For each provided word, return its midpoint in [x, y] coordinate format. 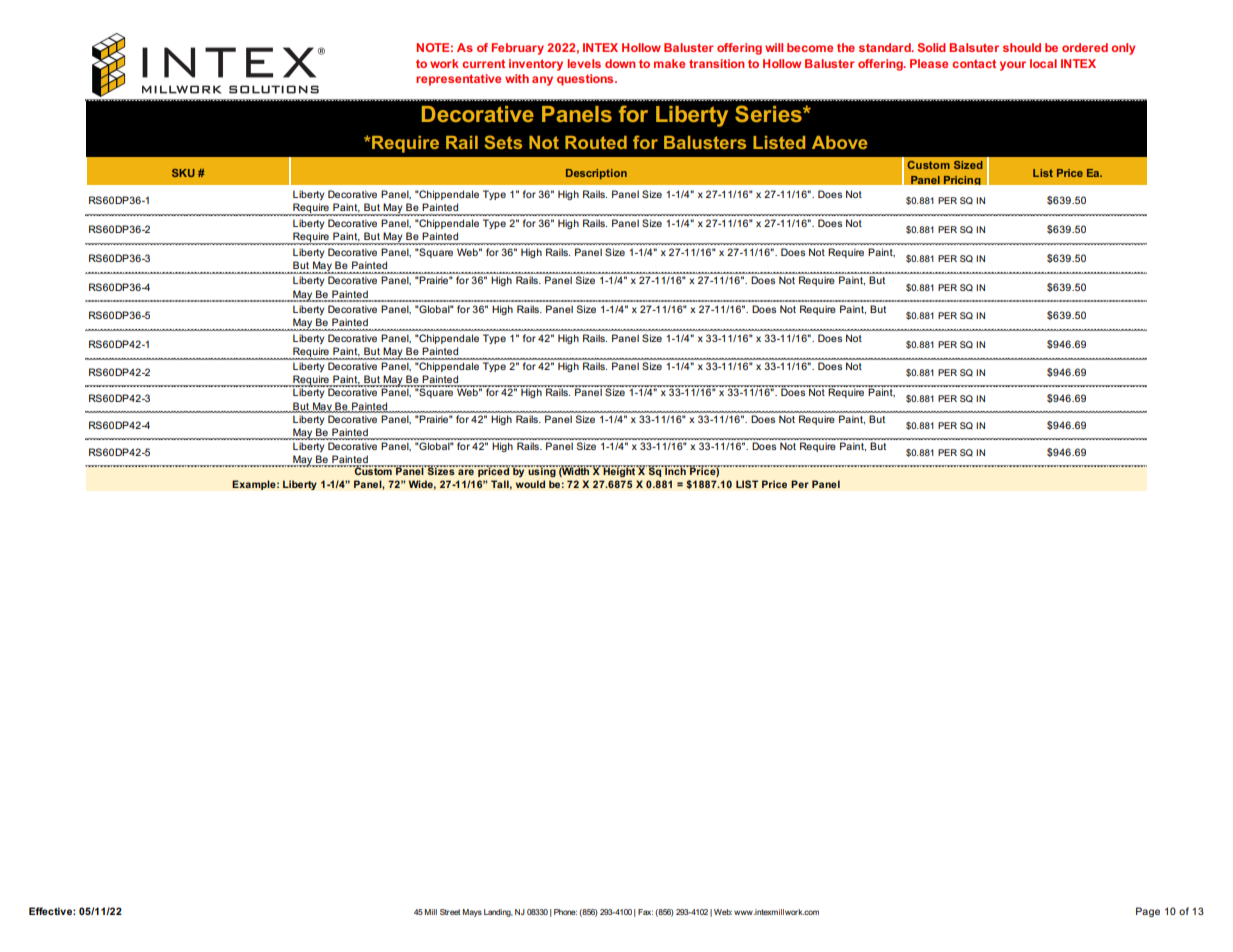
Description [596, 174]
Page [1148, 912]
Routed [596, 142]
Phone [565, 912]
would [530, 484]
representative [458, 80]
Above [840, 142]
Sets [503, 142]
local [1043, 63]
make [669, 63]
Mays [472, 913]
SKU [183, 173]
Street [450, 912]
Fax [645, 912]
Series [769, 113]
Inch [675, 470]
